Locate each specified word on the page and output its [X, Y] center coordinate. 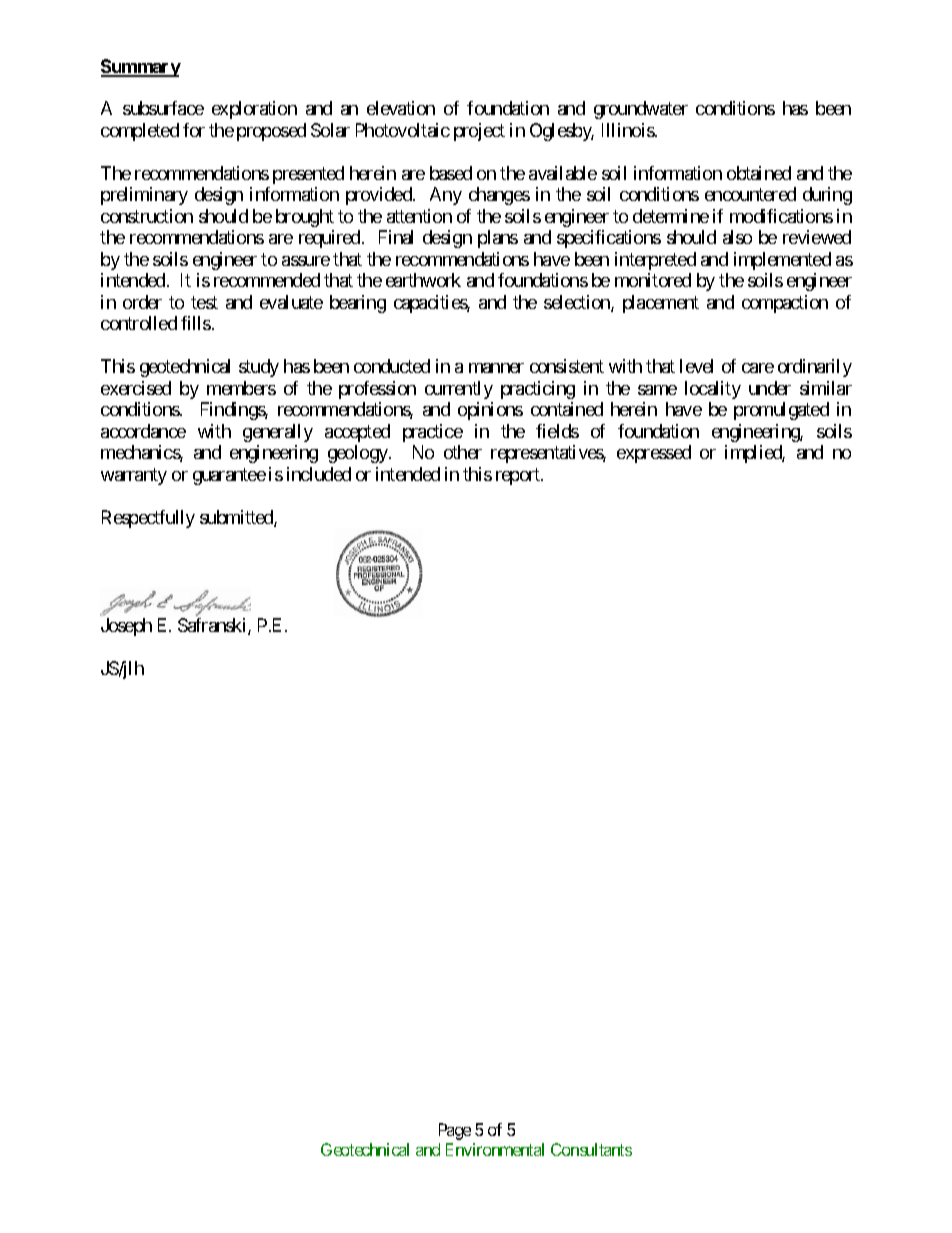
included [319, 474]
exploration [254, 110]
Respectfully [148, 519]
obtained [759, 173]
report [519, 476]
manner [496, 368]
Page [455, 1131]
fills [196, 323]
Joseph [126, 627]
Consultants [591, 1149]
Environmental [495, 1149]
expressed [654, 454]
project [479, 132]
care [758, 368]
